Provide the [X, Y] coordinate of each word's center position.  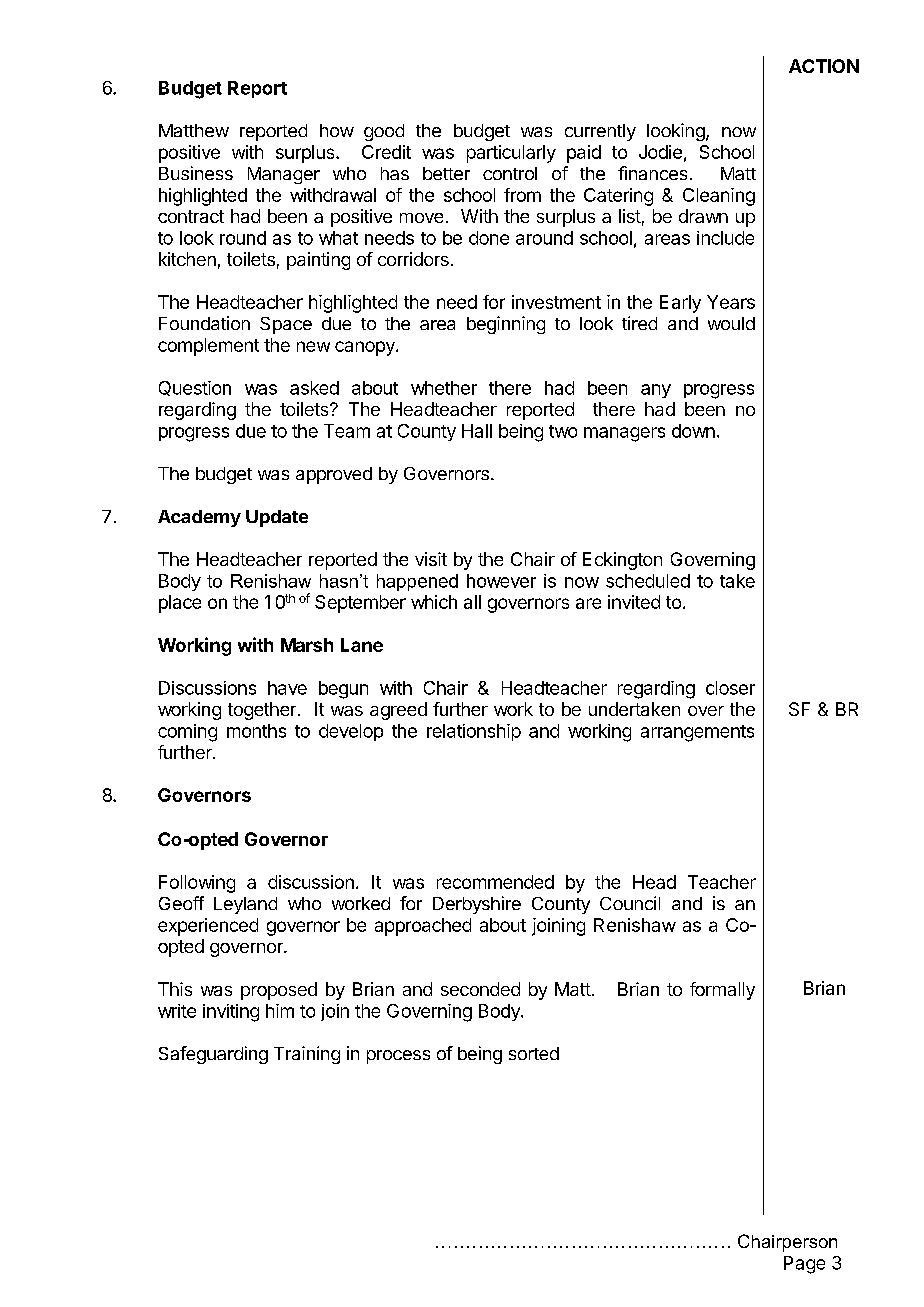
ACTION [824, 66]
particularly [511, 154]
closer [730, 688]
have [287, 688]
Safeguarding [213, 1055]
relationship [474, 732]
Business [196, 173]
